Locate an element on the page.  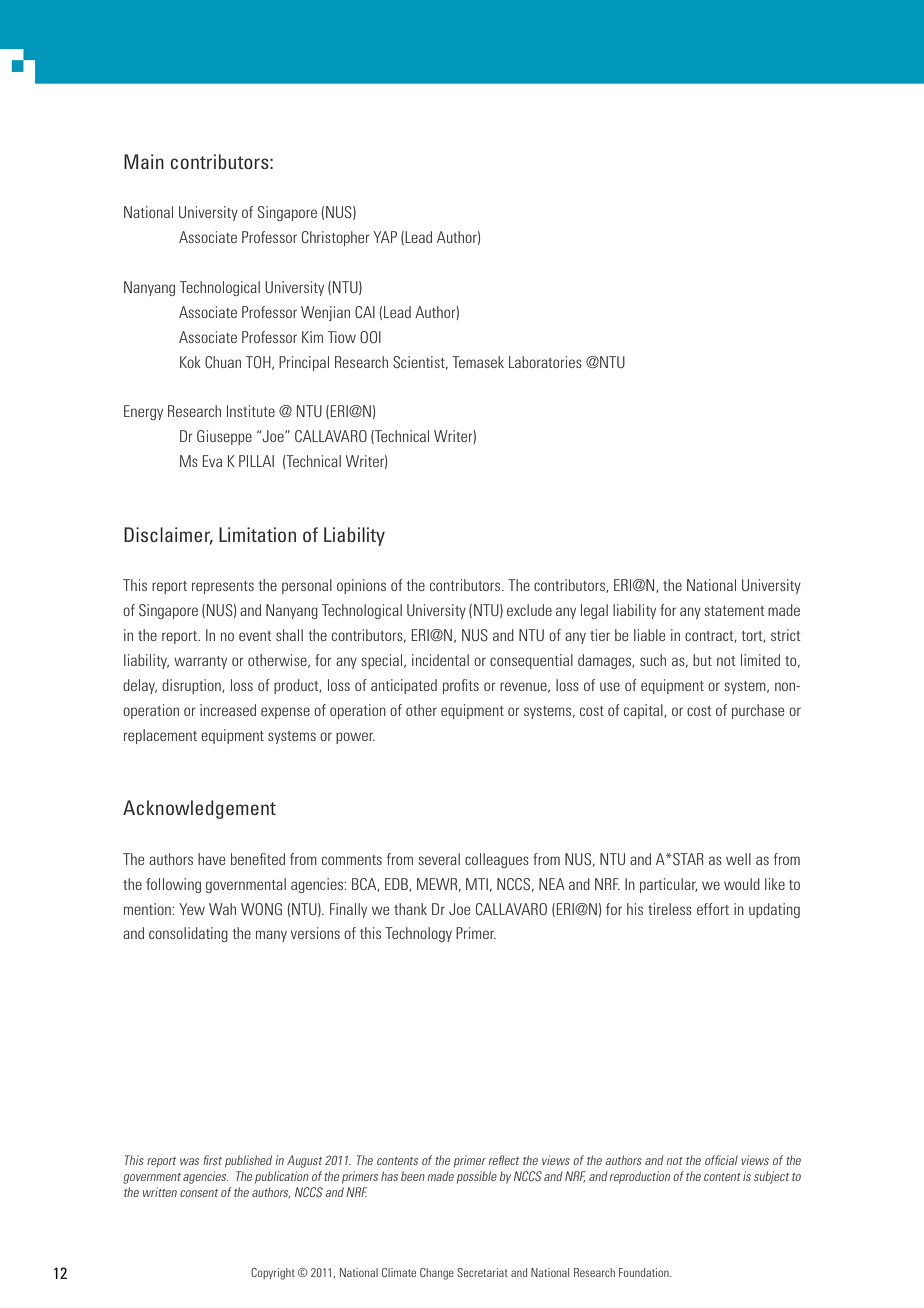
increased is located at coordinates (228, 710).
